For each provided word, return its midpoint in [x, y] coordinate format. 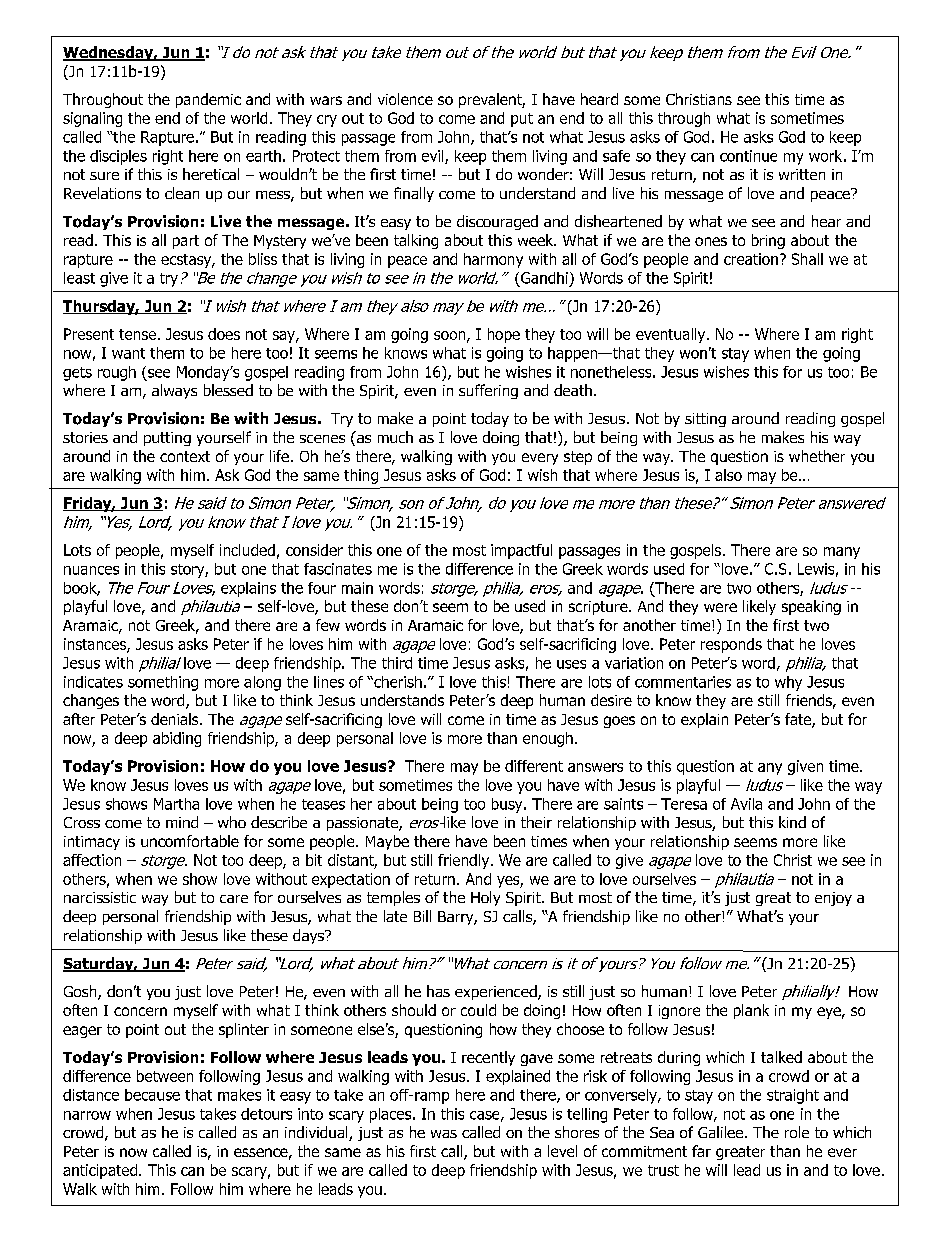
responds [731, 645]
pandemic [208, 100]
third [397, 663]
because [152, 1095]
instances [96, 645]
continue [748, 156]
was [444, 1134]
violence [405, 99]
